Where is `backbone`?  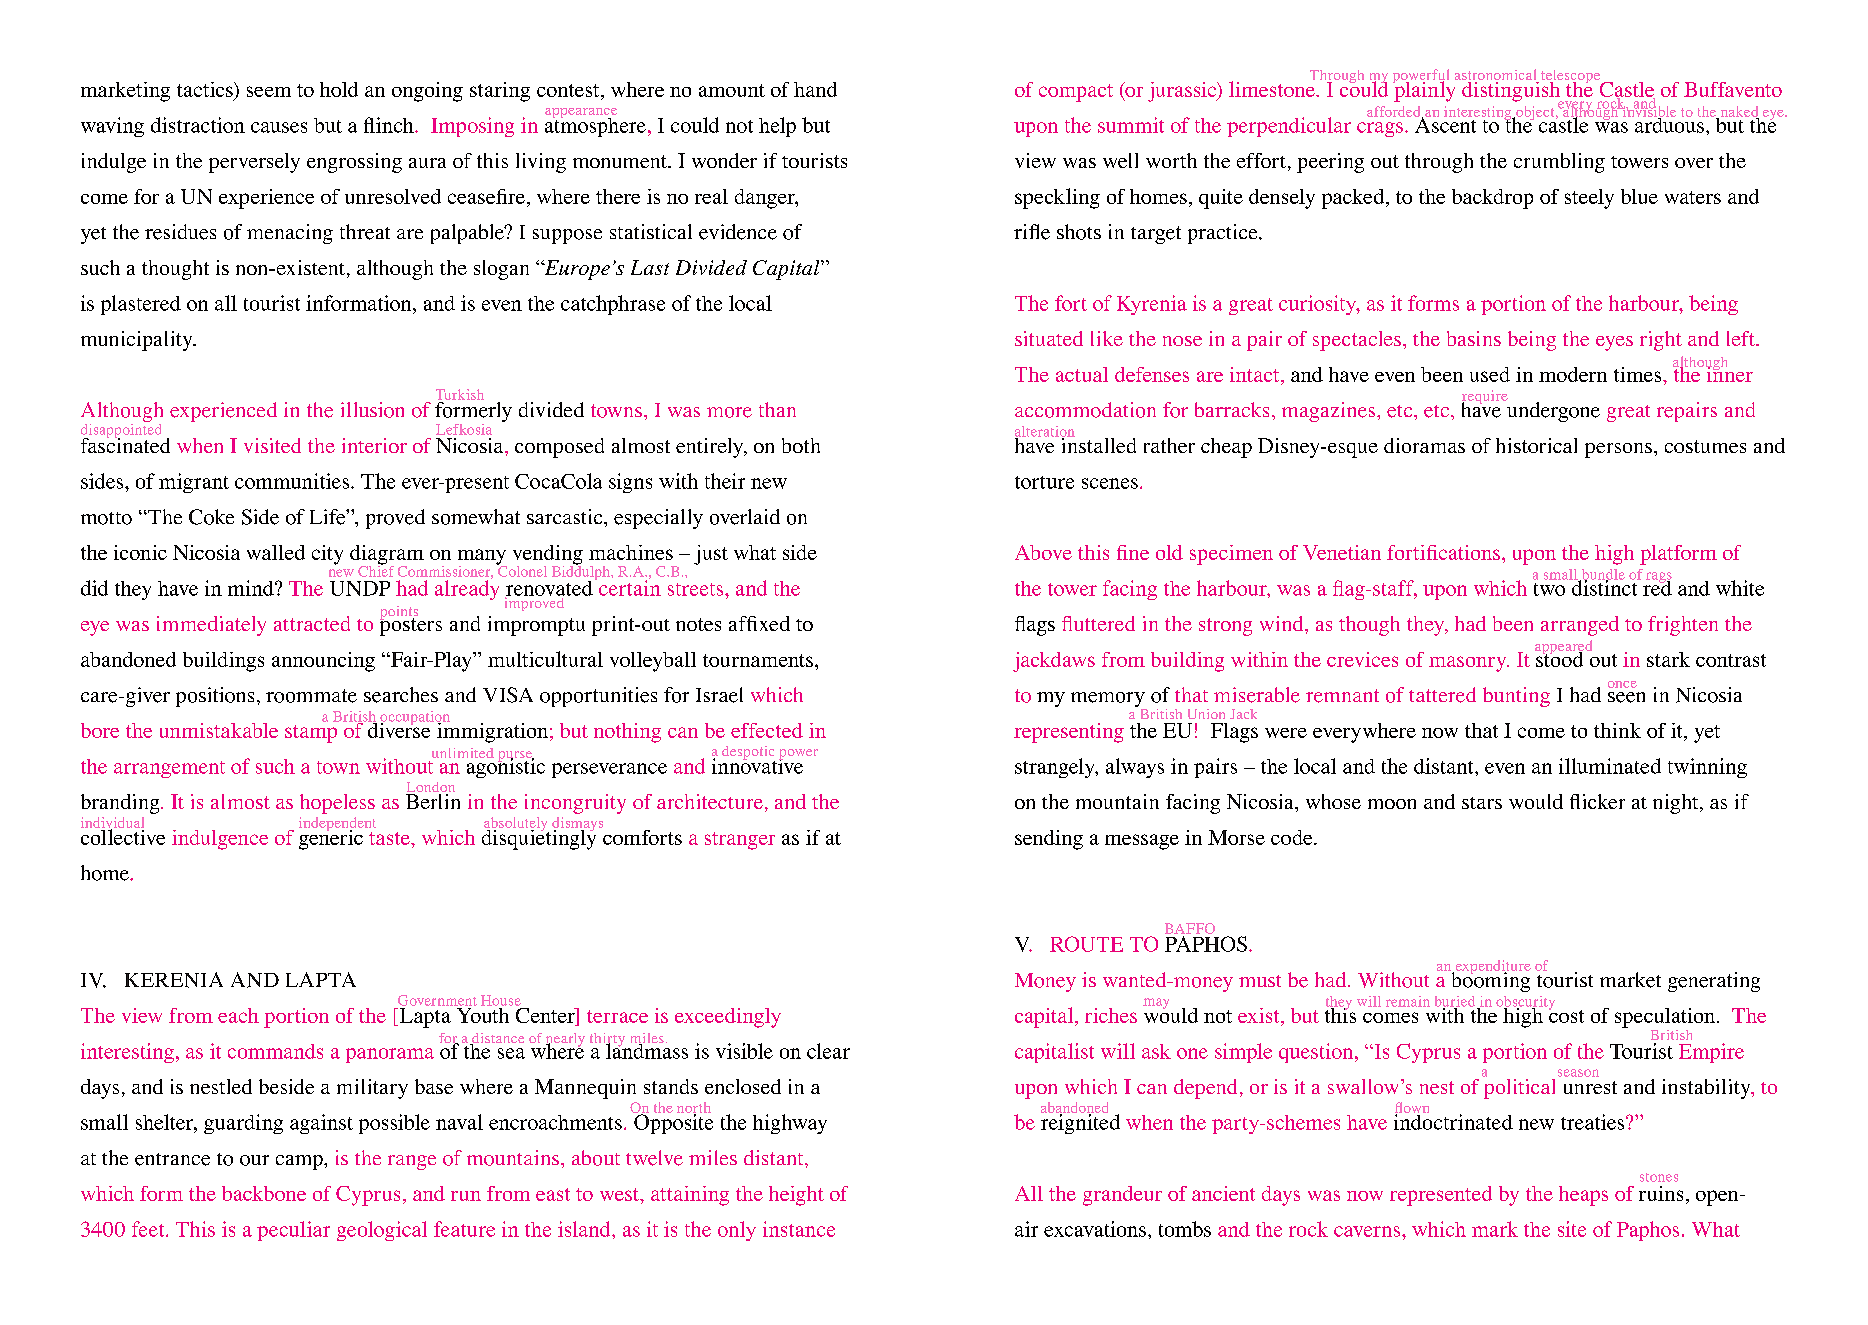 backbone is located at coordinates (264, 1193).
